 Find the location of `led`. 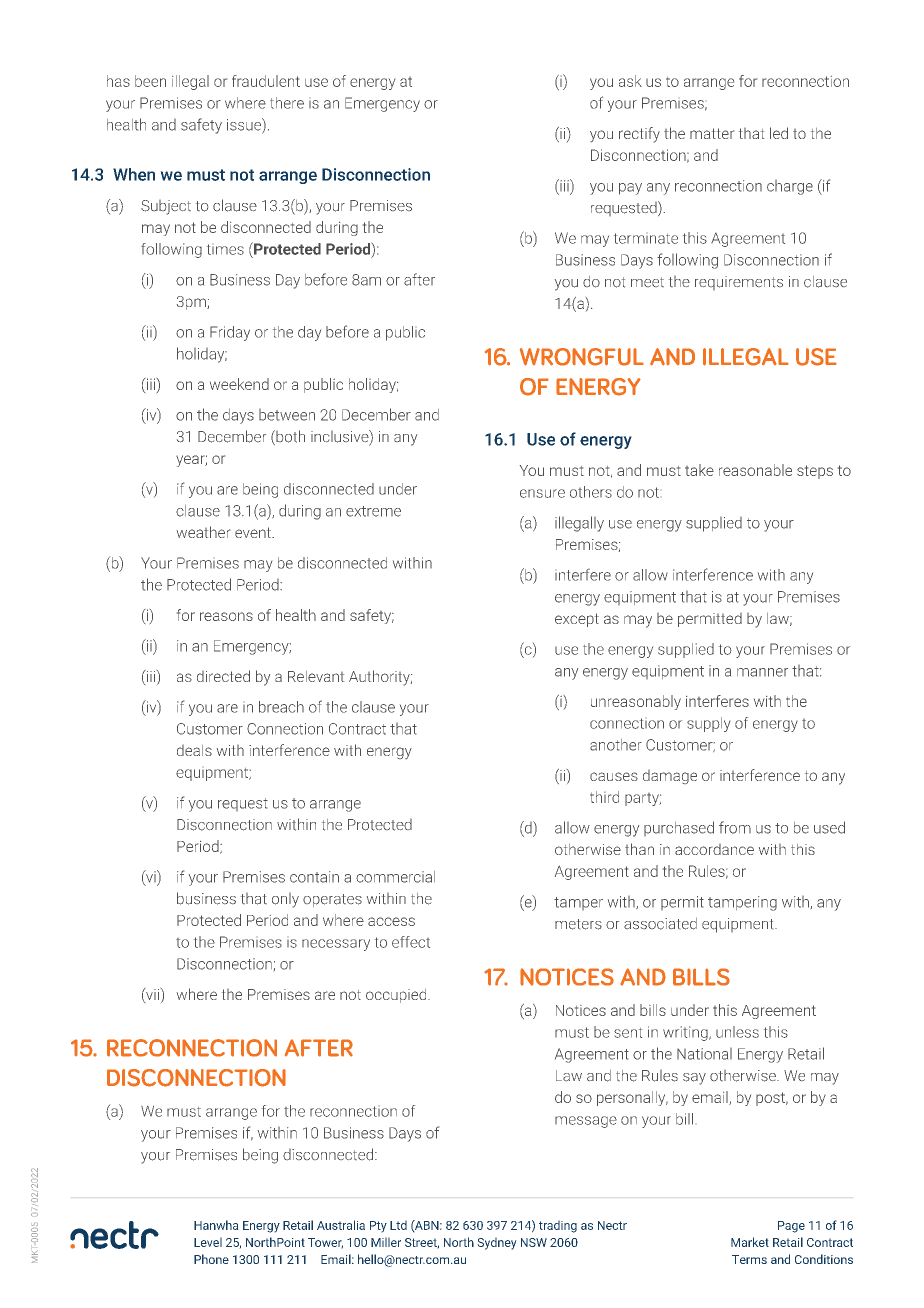

led is located at coordinates (779, 133).
